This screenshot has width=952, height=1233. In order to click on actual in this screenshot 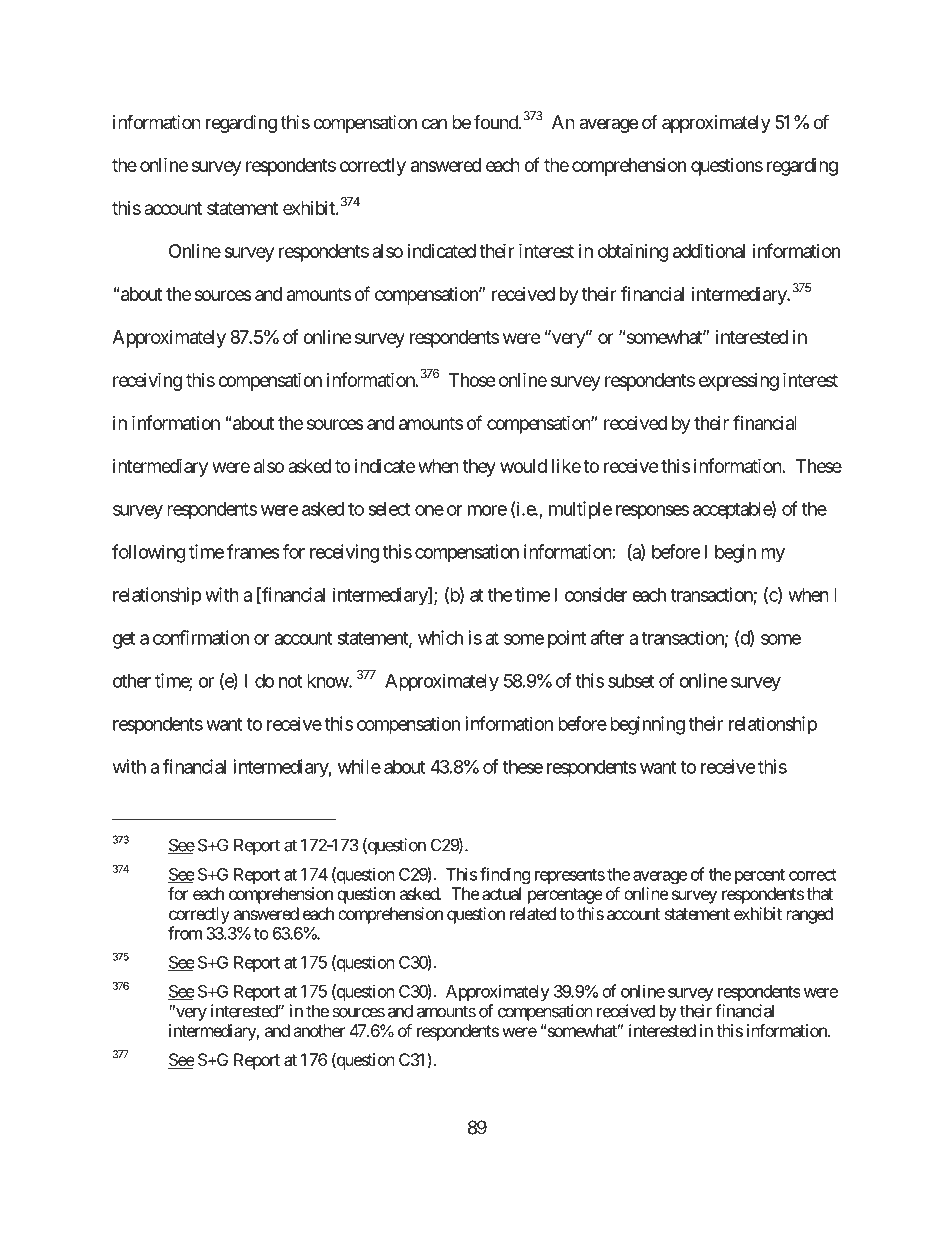, I will do `click(501, 893)`.
